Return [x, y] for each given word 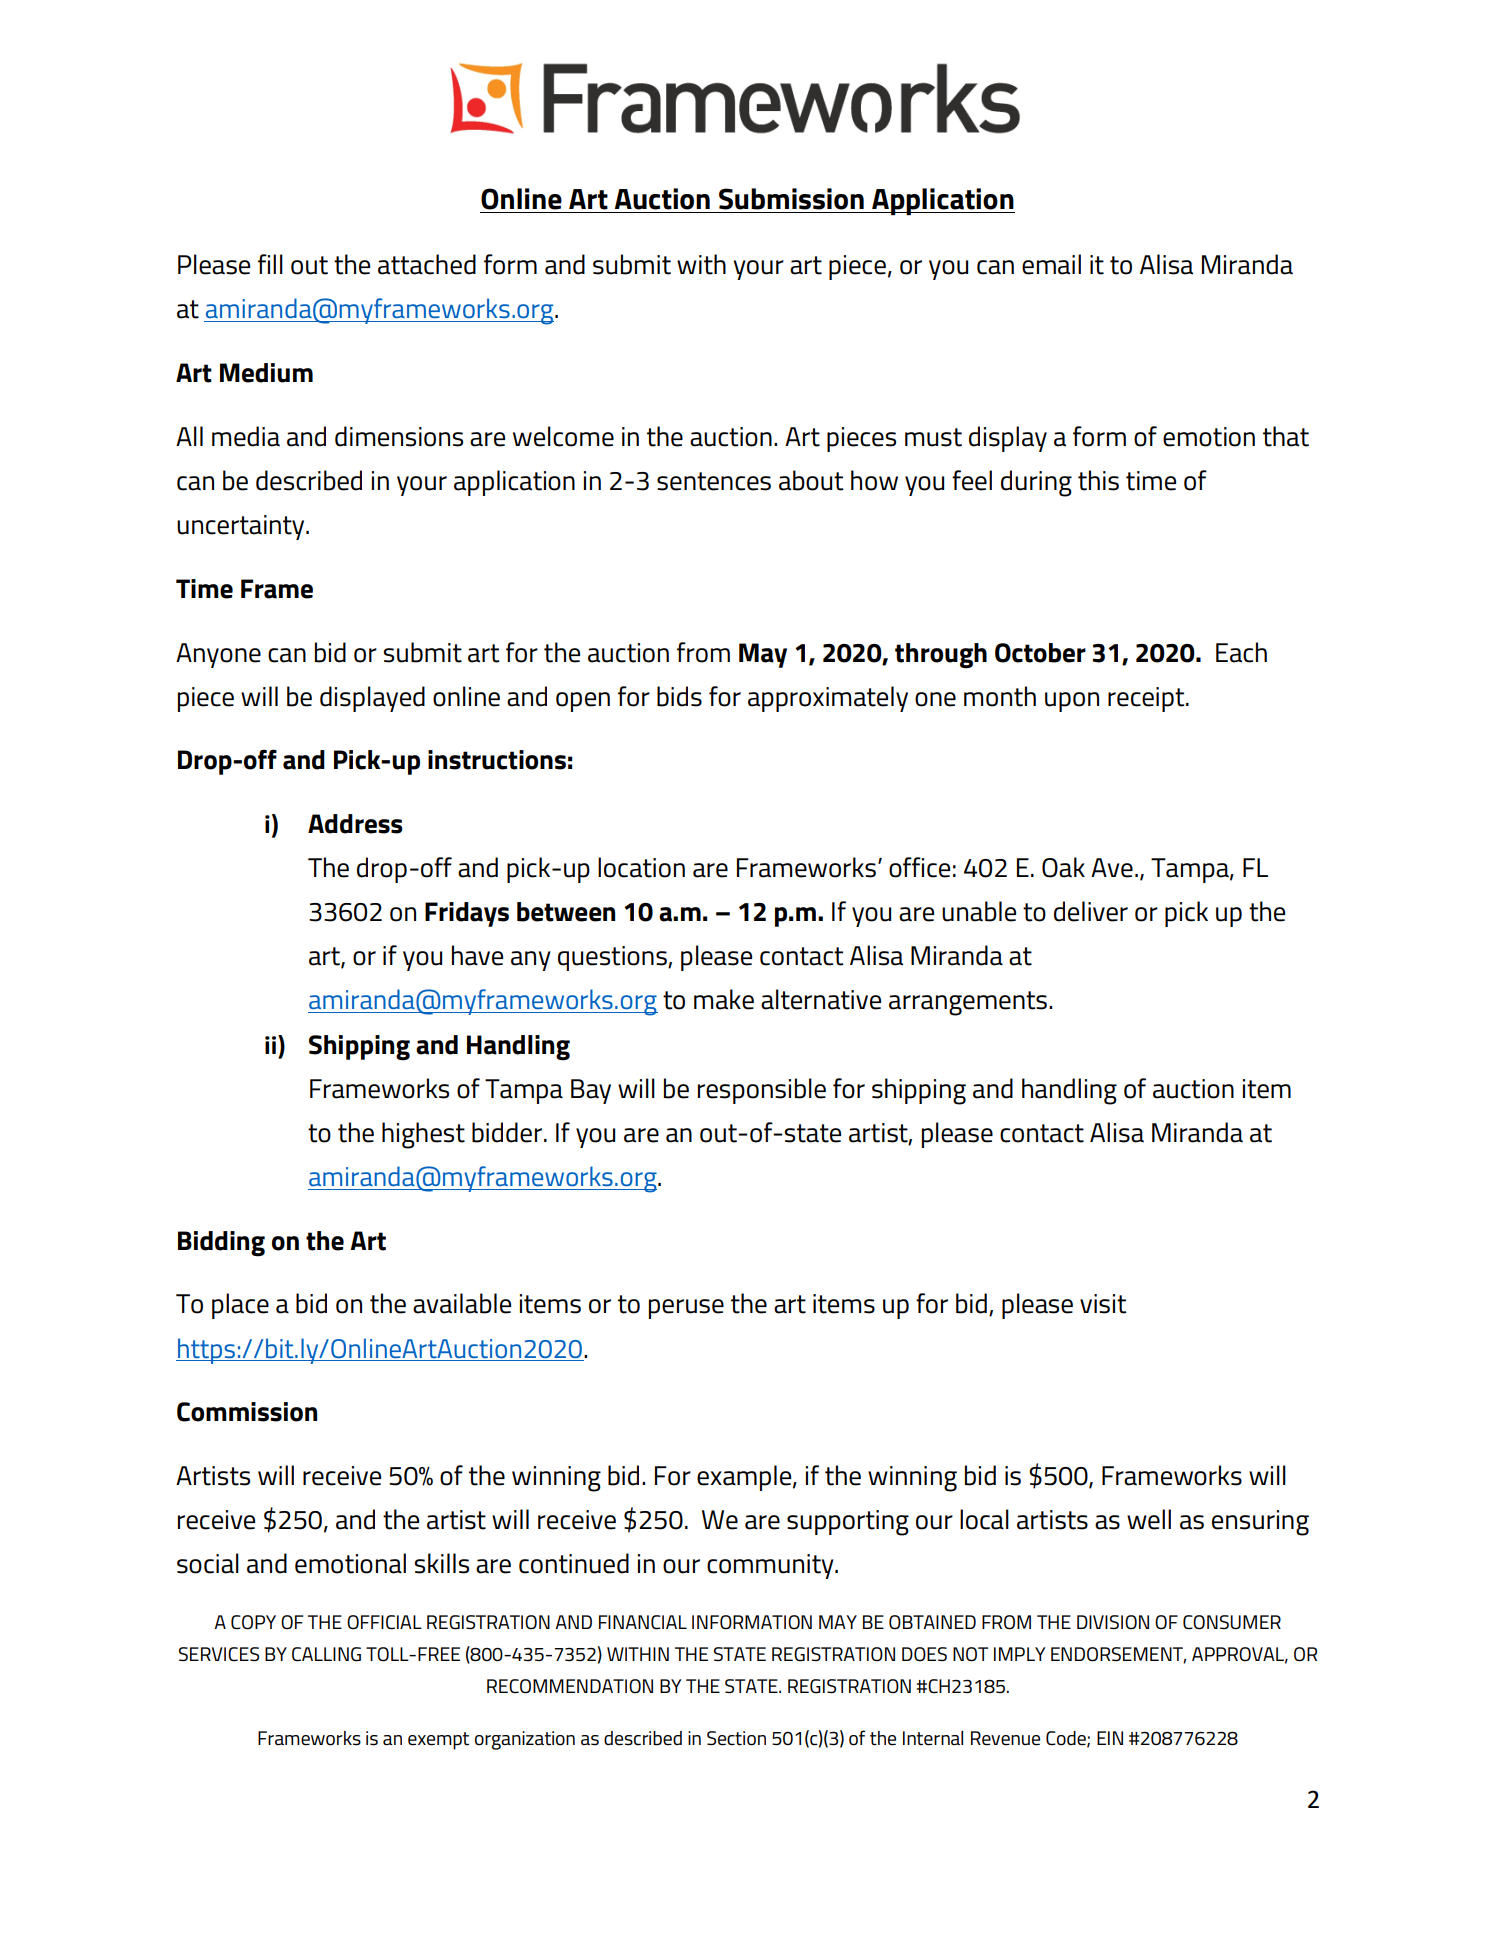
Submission [791, 199]
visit [1103, 1304]
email [1051, 264]
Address [355, 824]
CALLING [326, 1654]
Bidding [221, 1244]
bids [679, 696]
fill [270, 264]
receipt [1147, 699]
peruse [686, 1309]
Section [736, 1738]
